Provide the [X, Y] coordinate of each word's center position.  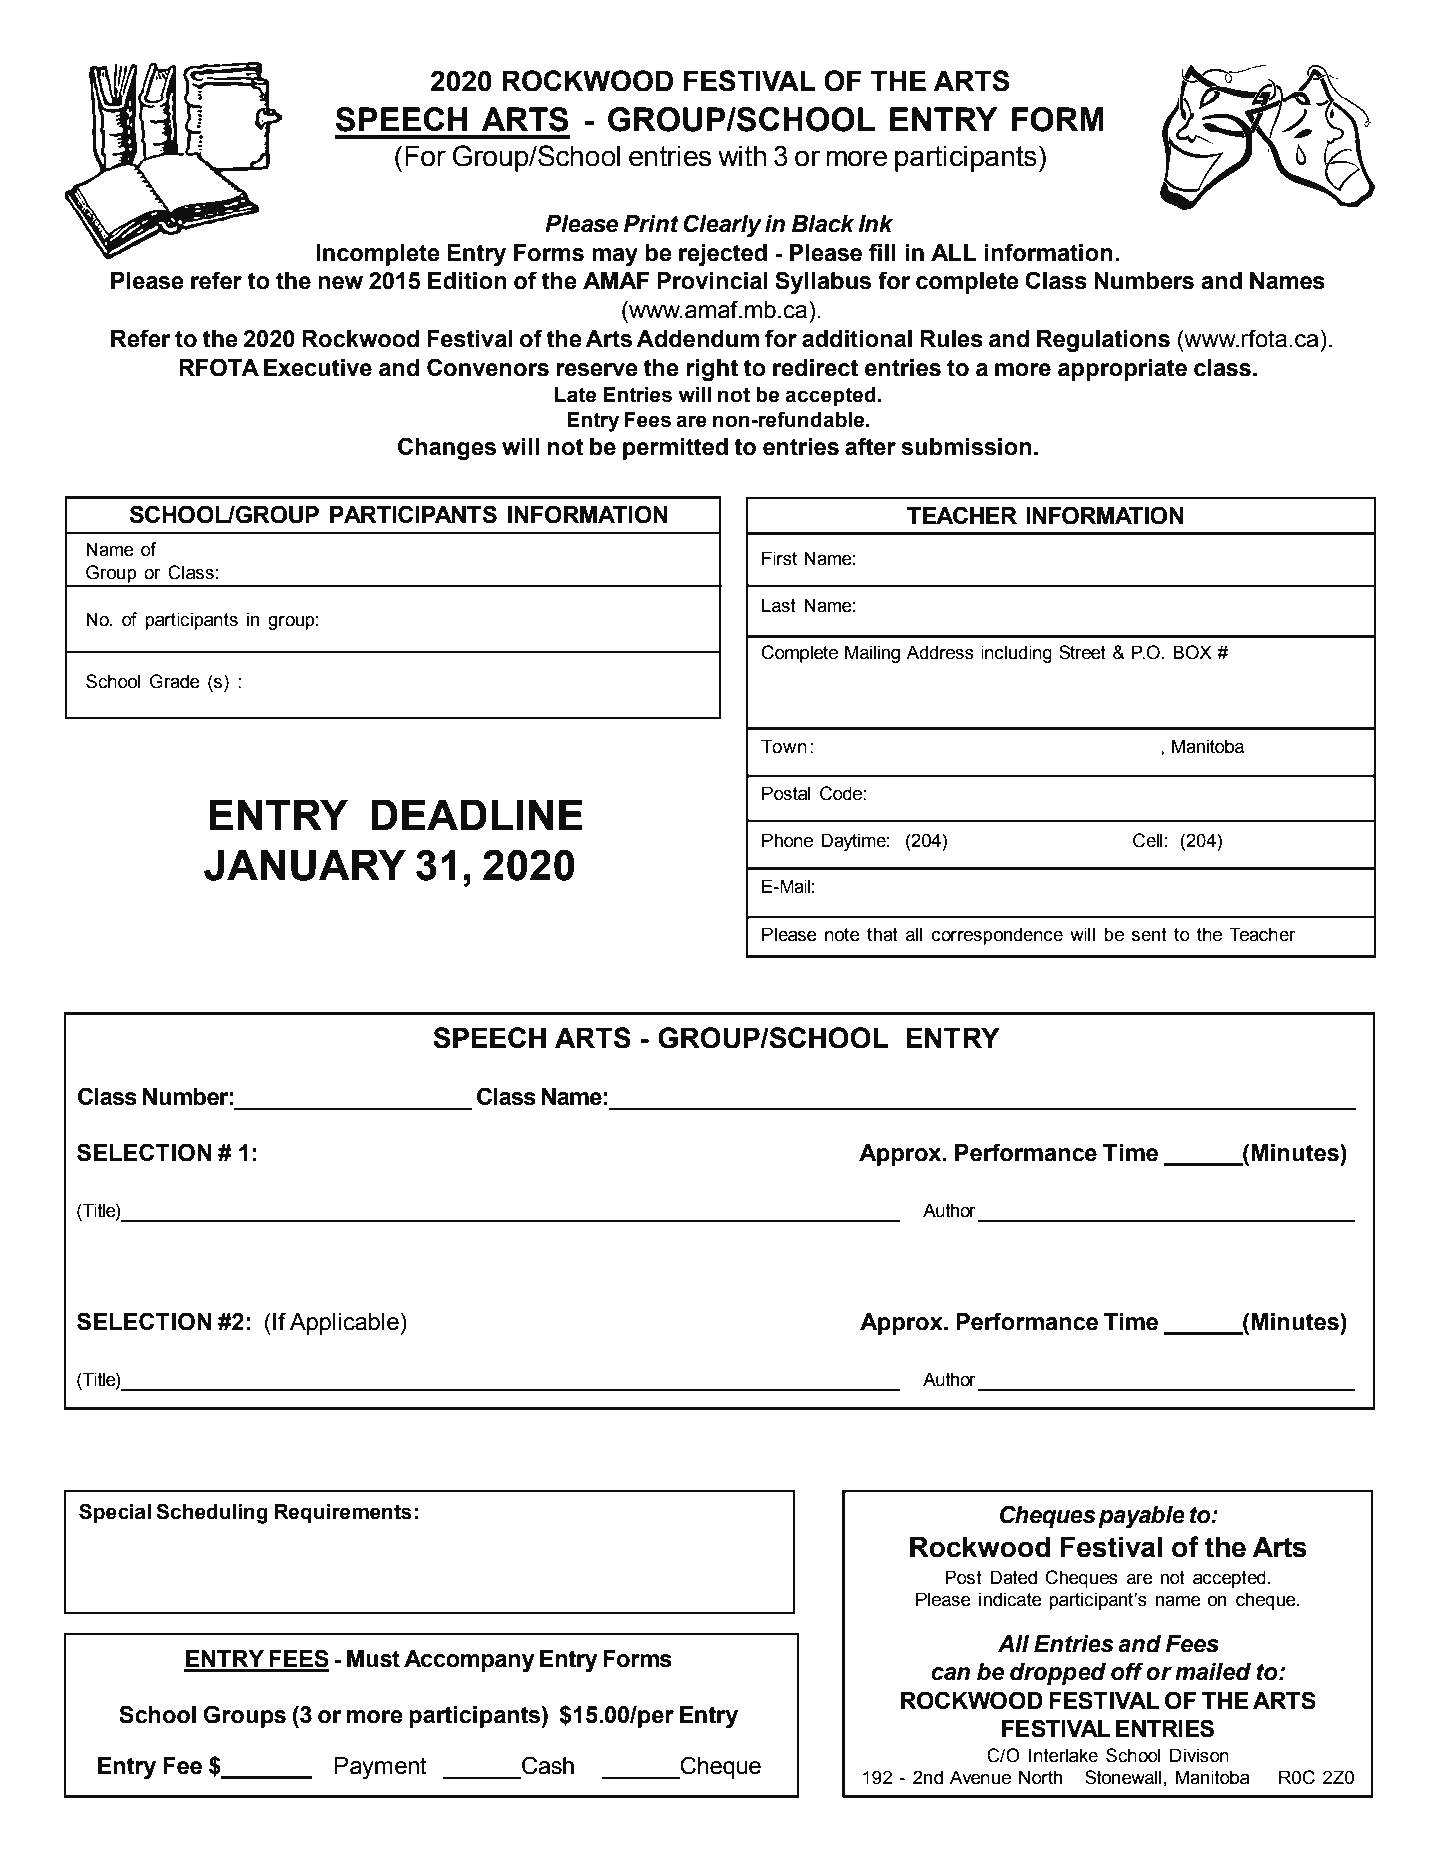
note [842, 935]
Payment [381, 1768]
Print [651, 224]
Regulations [1103, 341]
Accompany [469, 1661]
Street [1082, 652]
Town [784, 746]
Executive [318, 368]
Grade [175, 681]
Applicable [344, 1324]
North [1041, 1777]
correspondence [997, 936]
